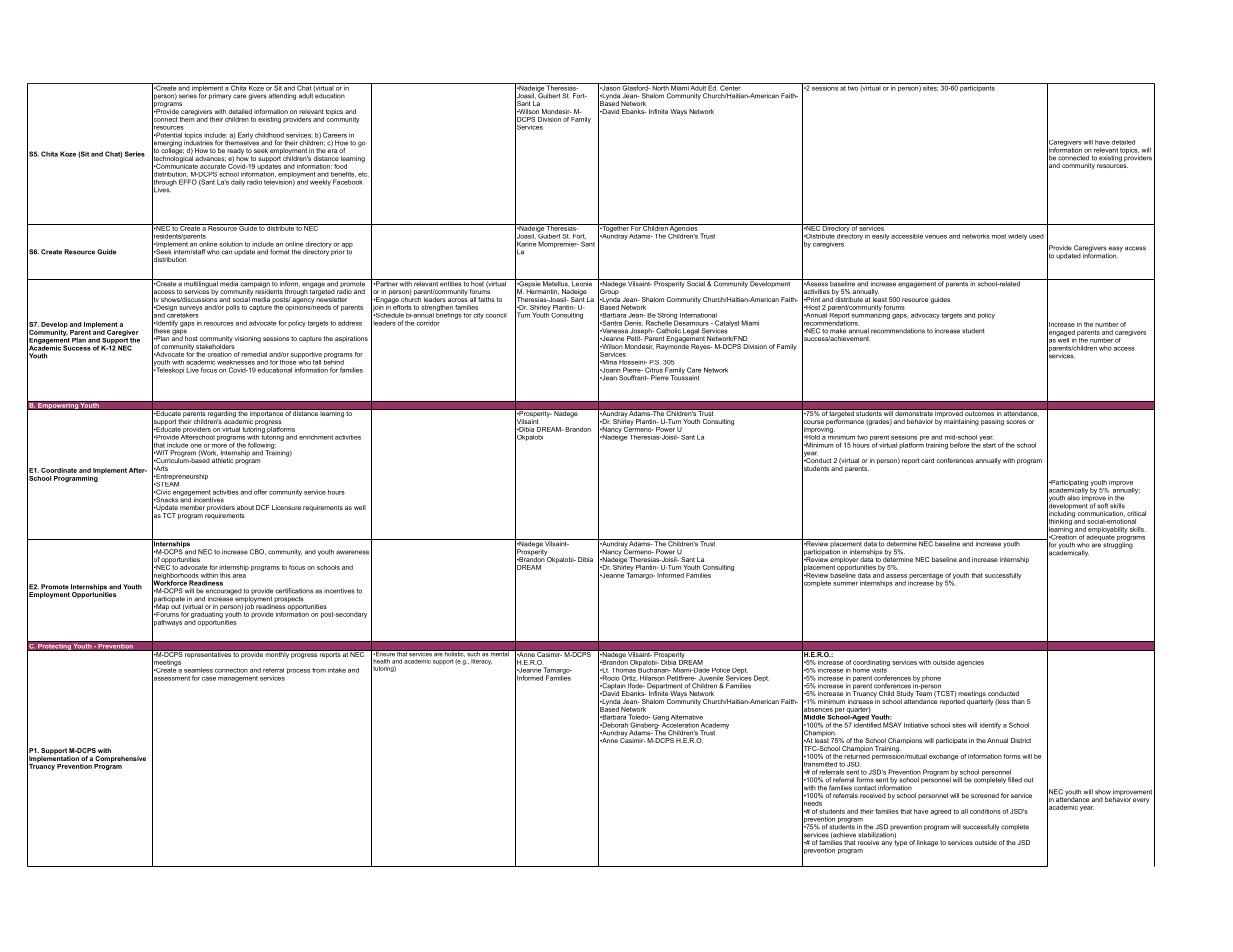 Image resolution: width=1233 pixels, height=952 pixels. Describe the element at coordinates (582, 283) in the screenshot. I see `Leonie` at that location.
